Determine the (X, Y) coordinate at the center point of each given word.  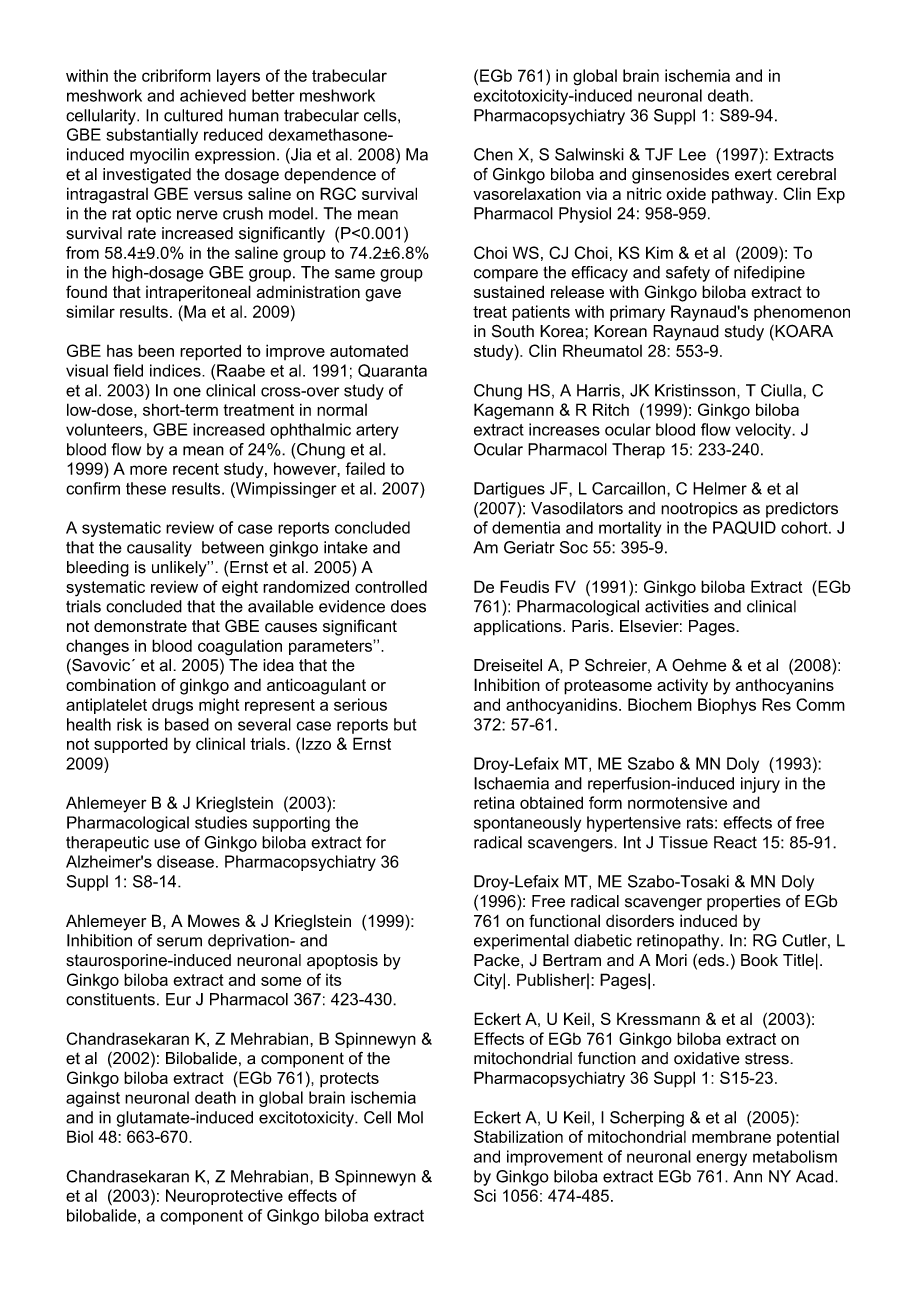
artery (377, 431)
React (735, 842)
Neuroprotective (224, 1197)
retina (494, 802)
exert (753, 174)
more (148, 470)
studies (221, 822)
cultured (193, 115)
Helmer (720, 488)
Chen (493, 154)
